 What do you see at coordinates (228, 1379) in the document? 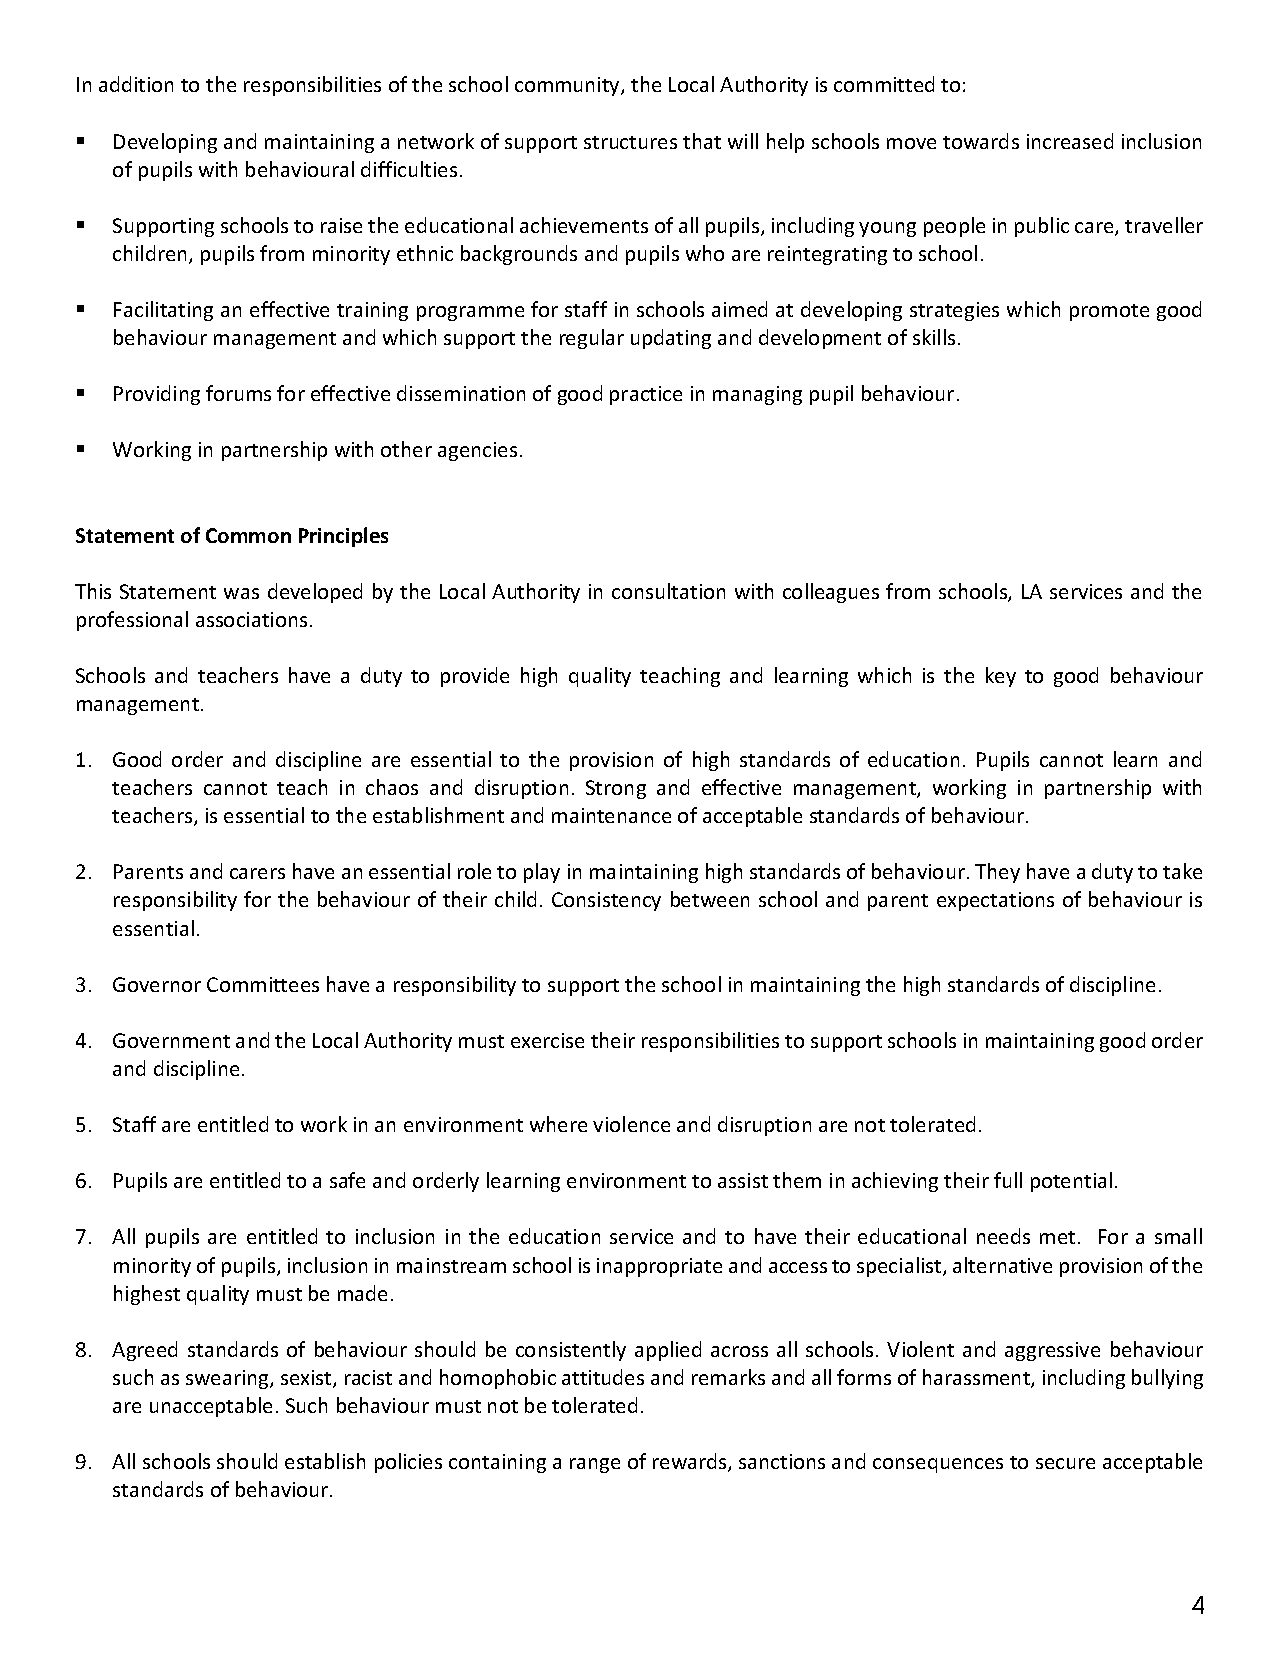
I see `swearing` at bounding box center [228, 1379].
